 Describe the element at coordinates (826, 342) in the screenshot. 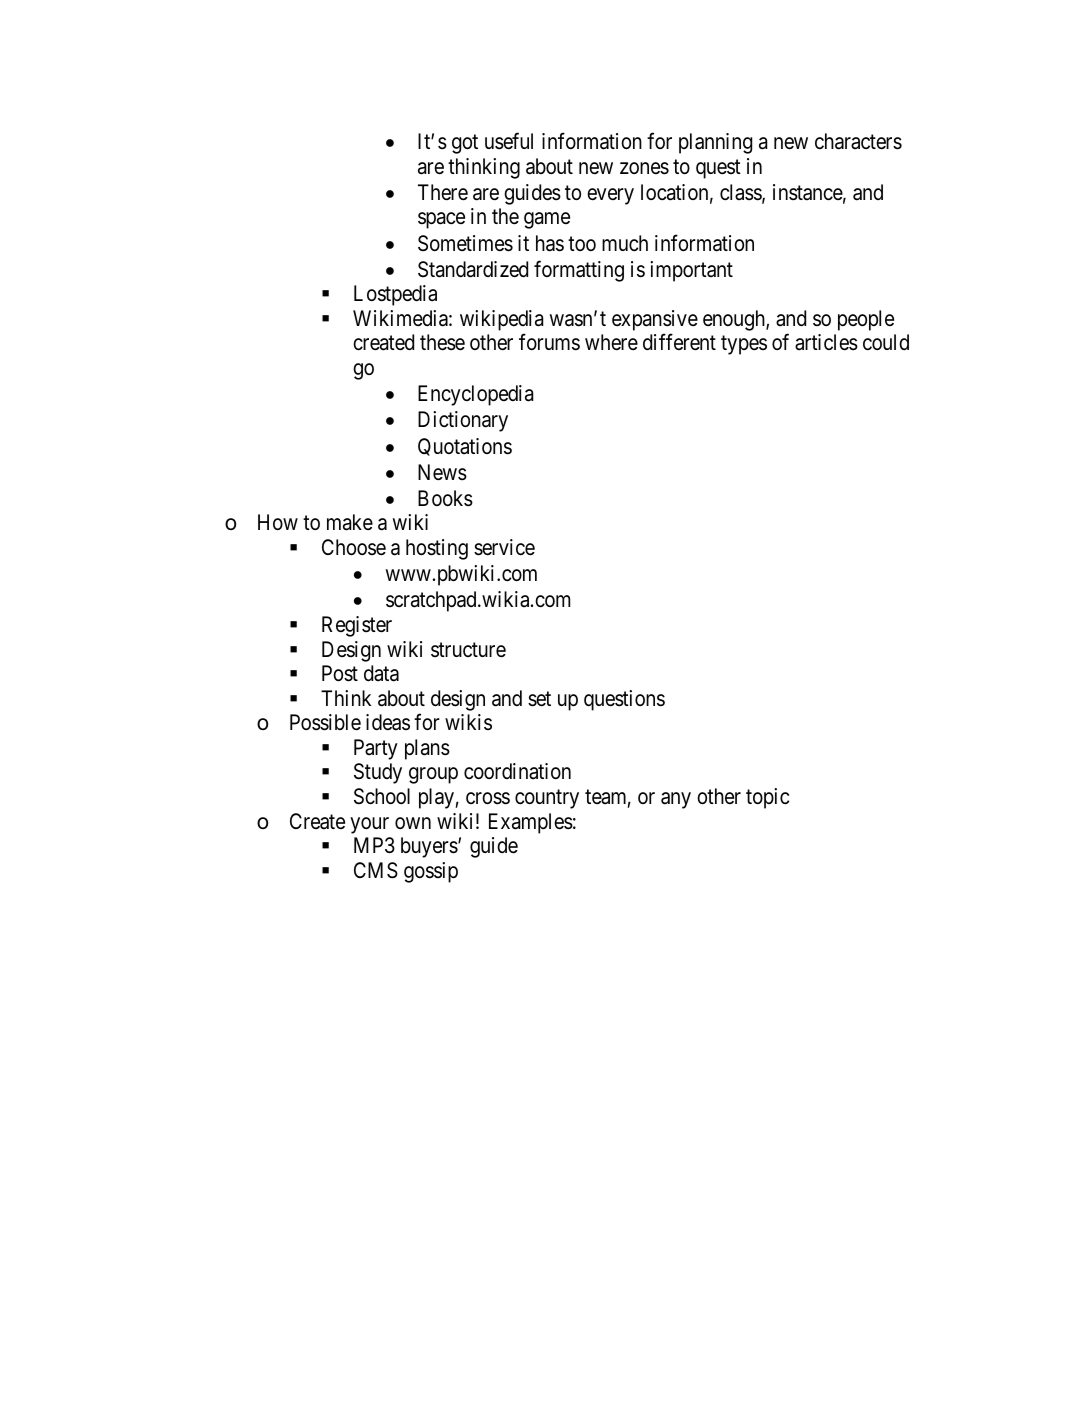

I see `articles` at that location.
